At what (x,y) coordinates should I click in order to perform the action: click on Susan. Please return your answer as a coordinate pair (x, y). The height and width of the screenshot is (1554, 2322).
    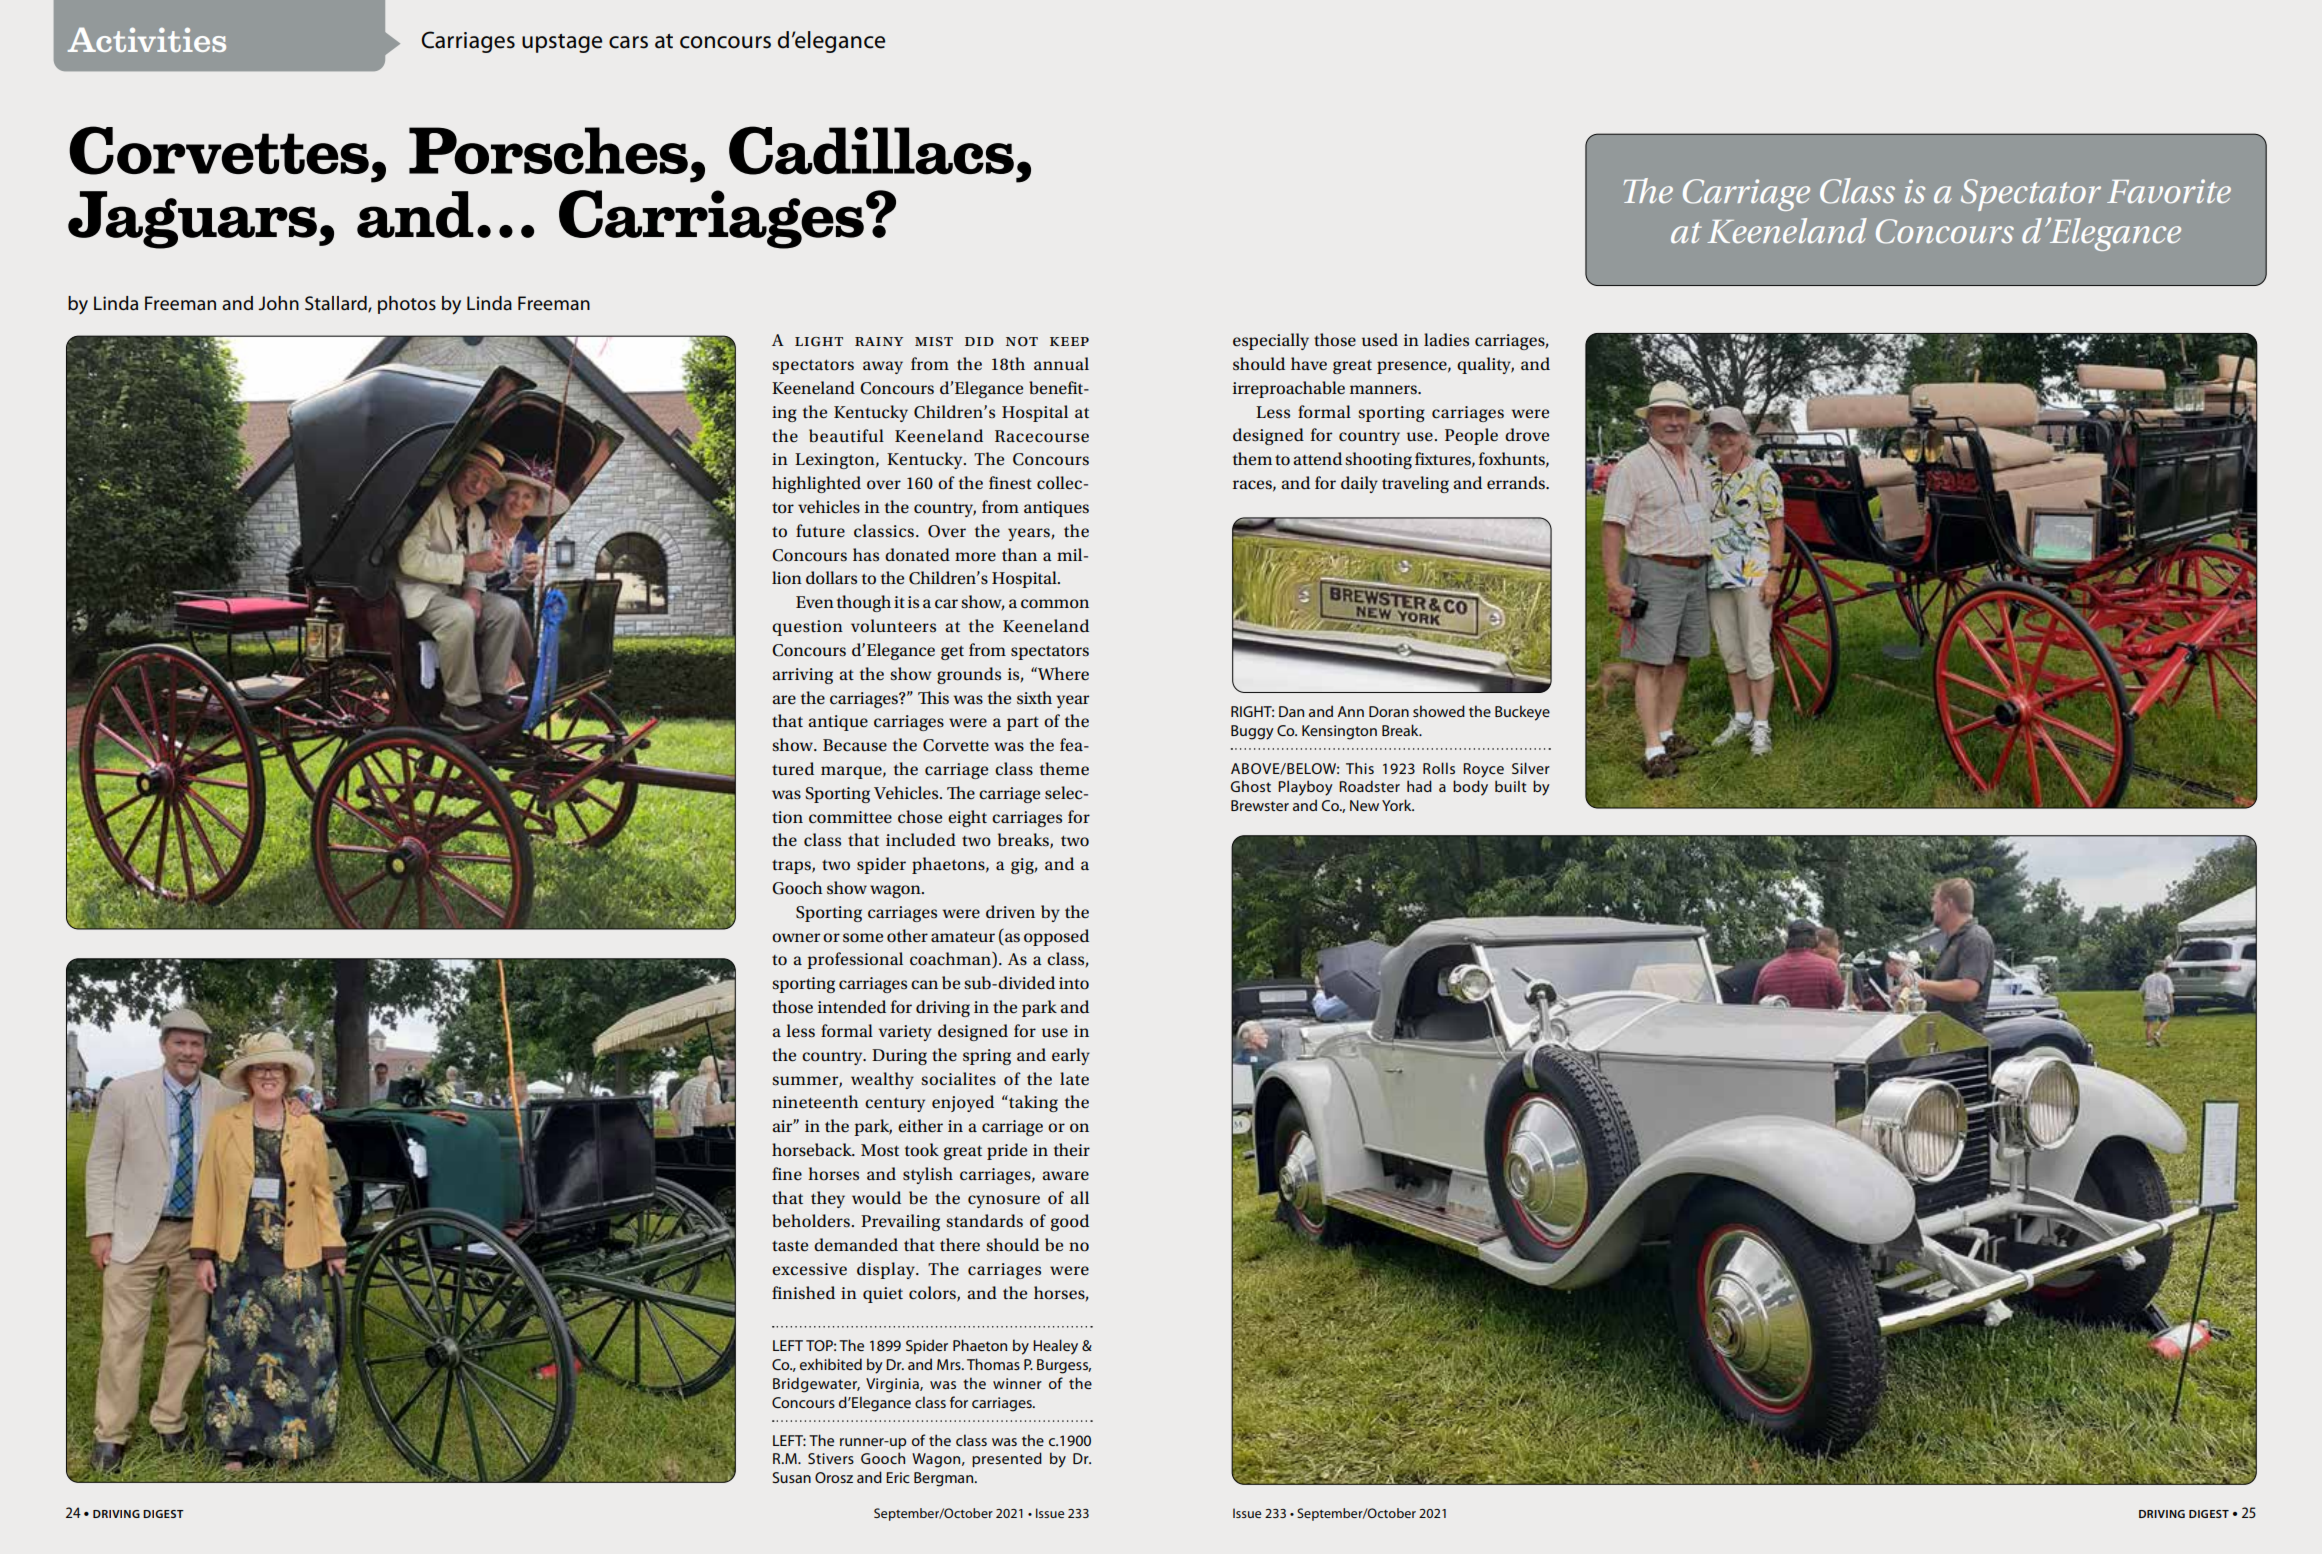
    Looking at the image, I should click on (791, 1477).
